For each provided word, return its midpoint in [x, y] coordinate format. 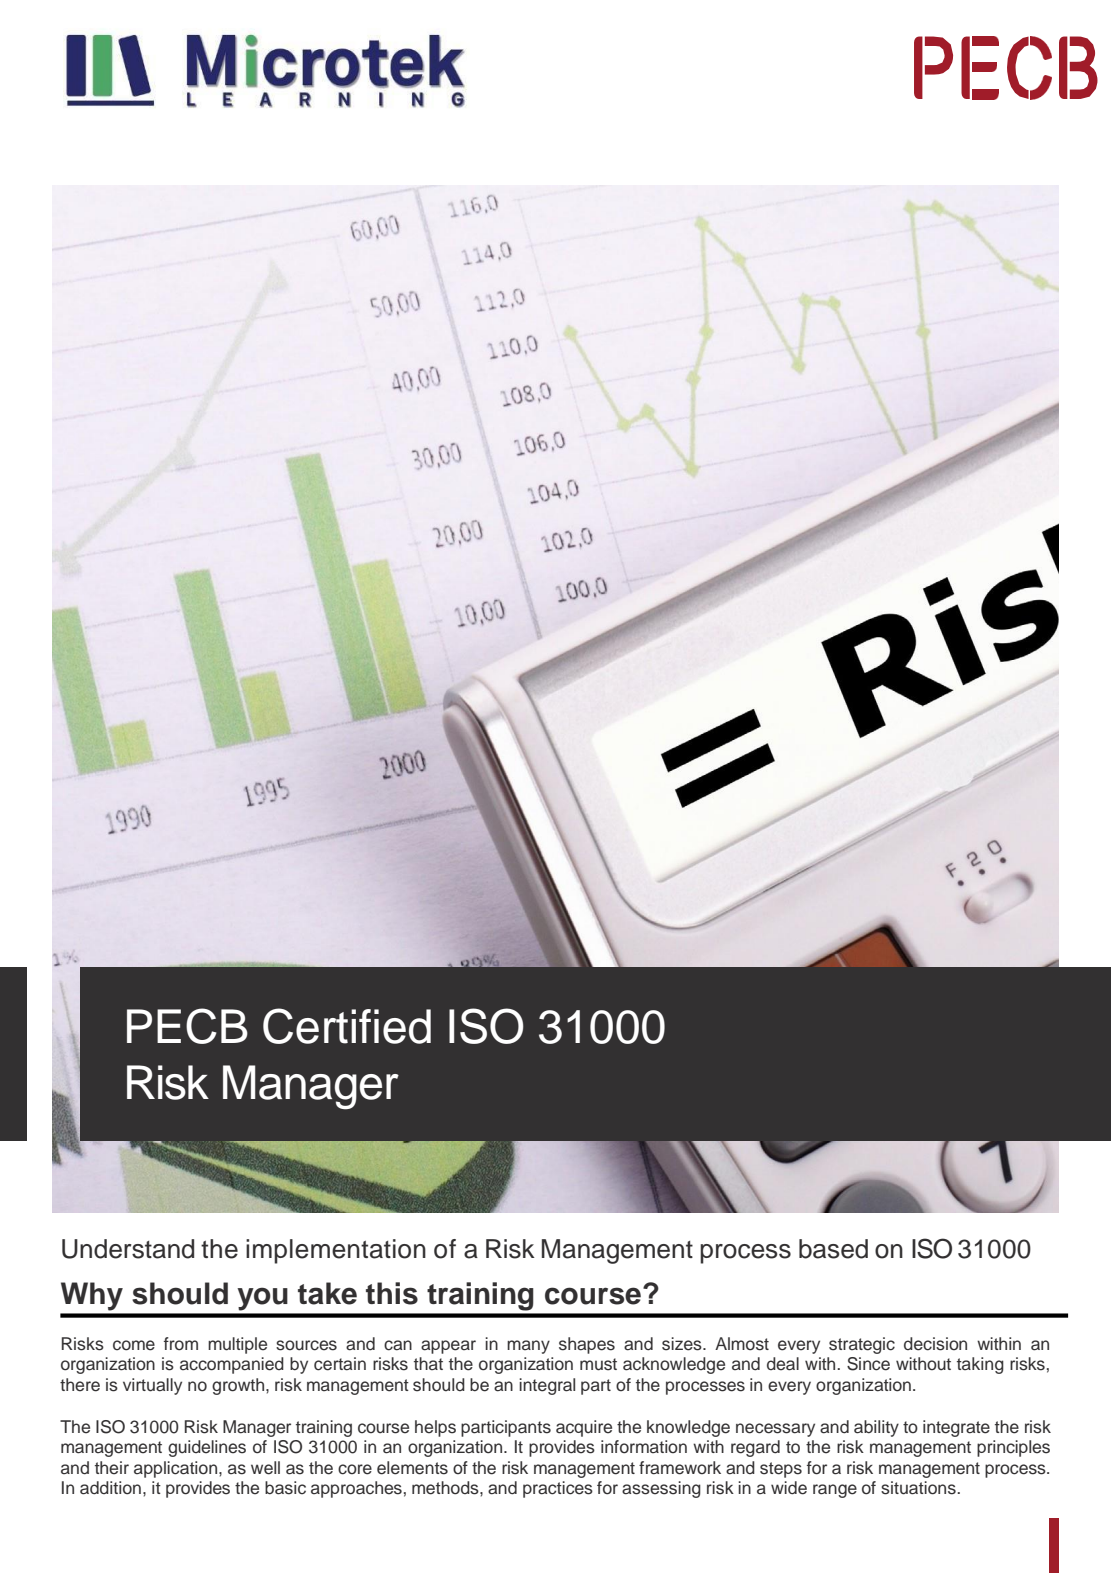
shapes [587, 1345]
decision [935, 1344]
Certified [347, 1026]
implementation [336, 1251]
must [598, 1364]
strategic [862, 1345]
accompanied [232, 1365]
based [833, 1249]
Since [868, 1364]
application [177, 1469]
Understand [128, 1249]
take [327, 1293]
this [392, 1293]
